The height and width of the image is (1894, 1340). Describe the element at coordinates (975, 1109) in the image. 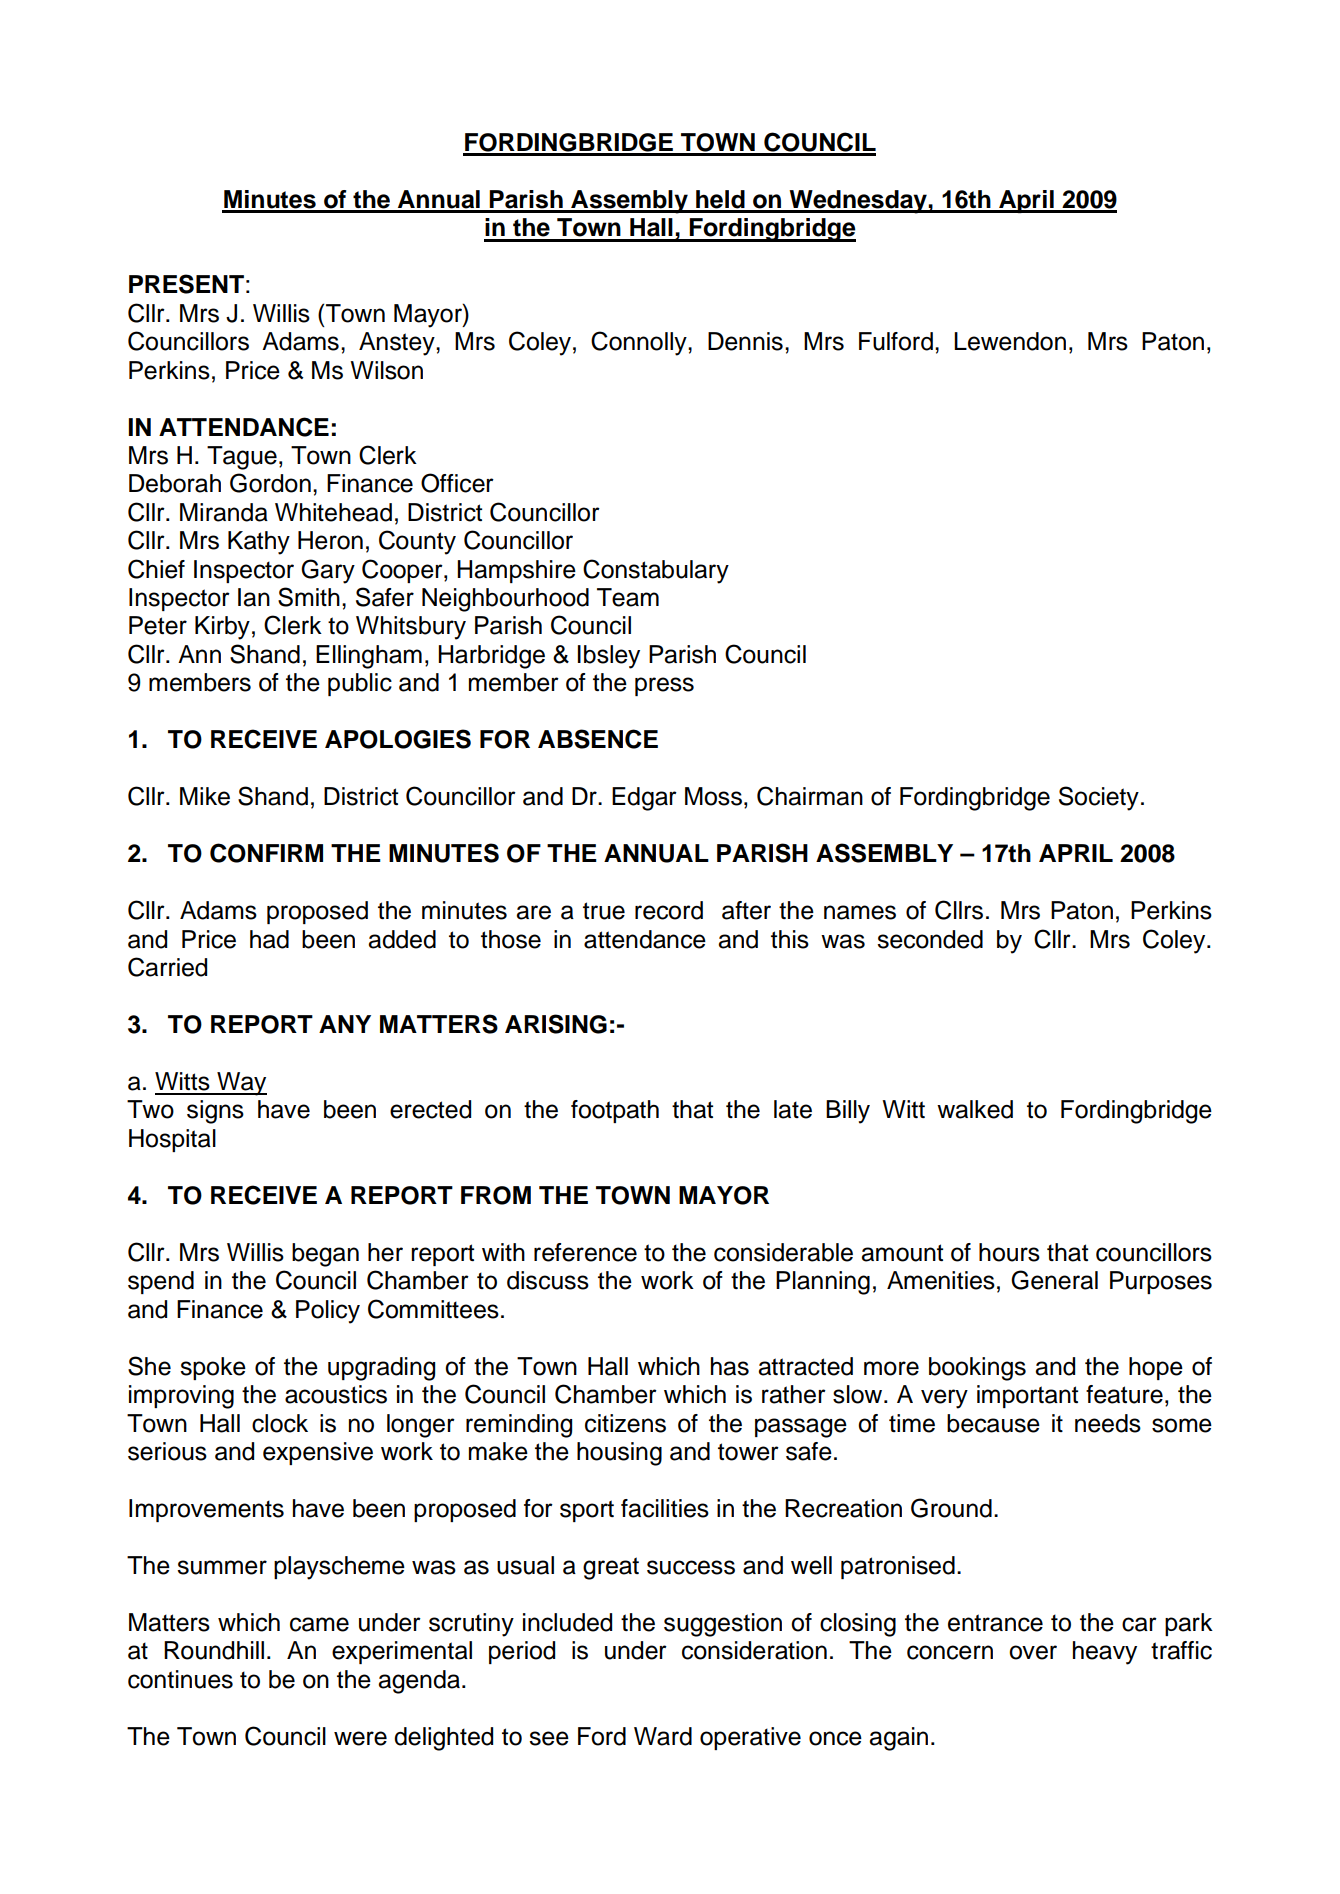

I see `walked` at that location.
